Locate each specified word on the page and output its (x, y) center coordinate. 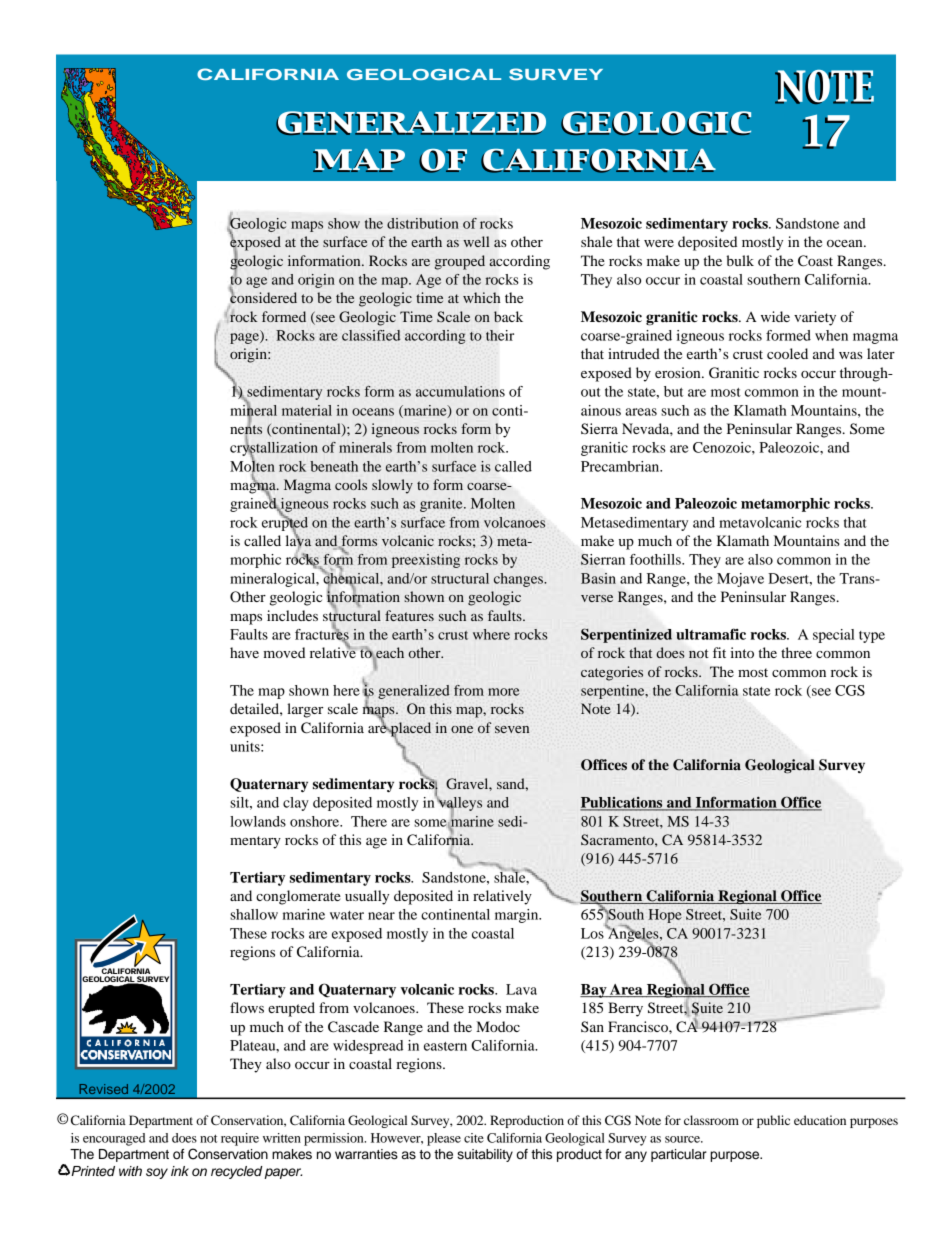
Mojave (740, 580)
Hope (665, 916)
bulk (740, 260)
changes (519, 580)
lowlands (258, 821)
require (240, 1139)
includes (292, 615)
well (476, 241)
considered (263, 296)
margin (518, 916)
